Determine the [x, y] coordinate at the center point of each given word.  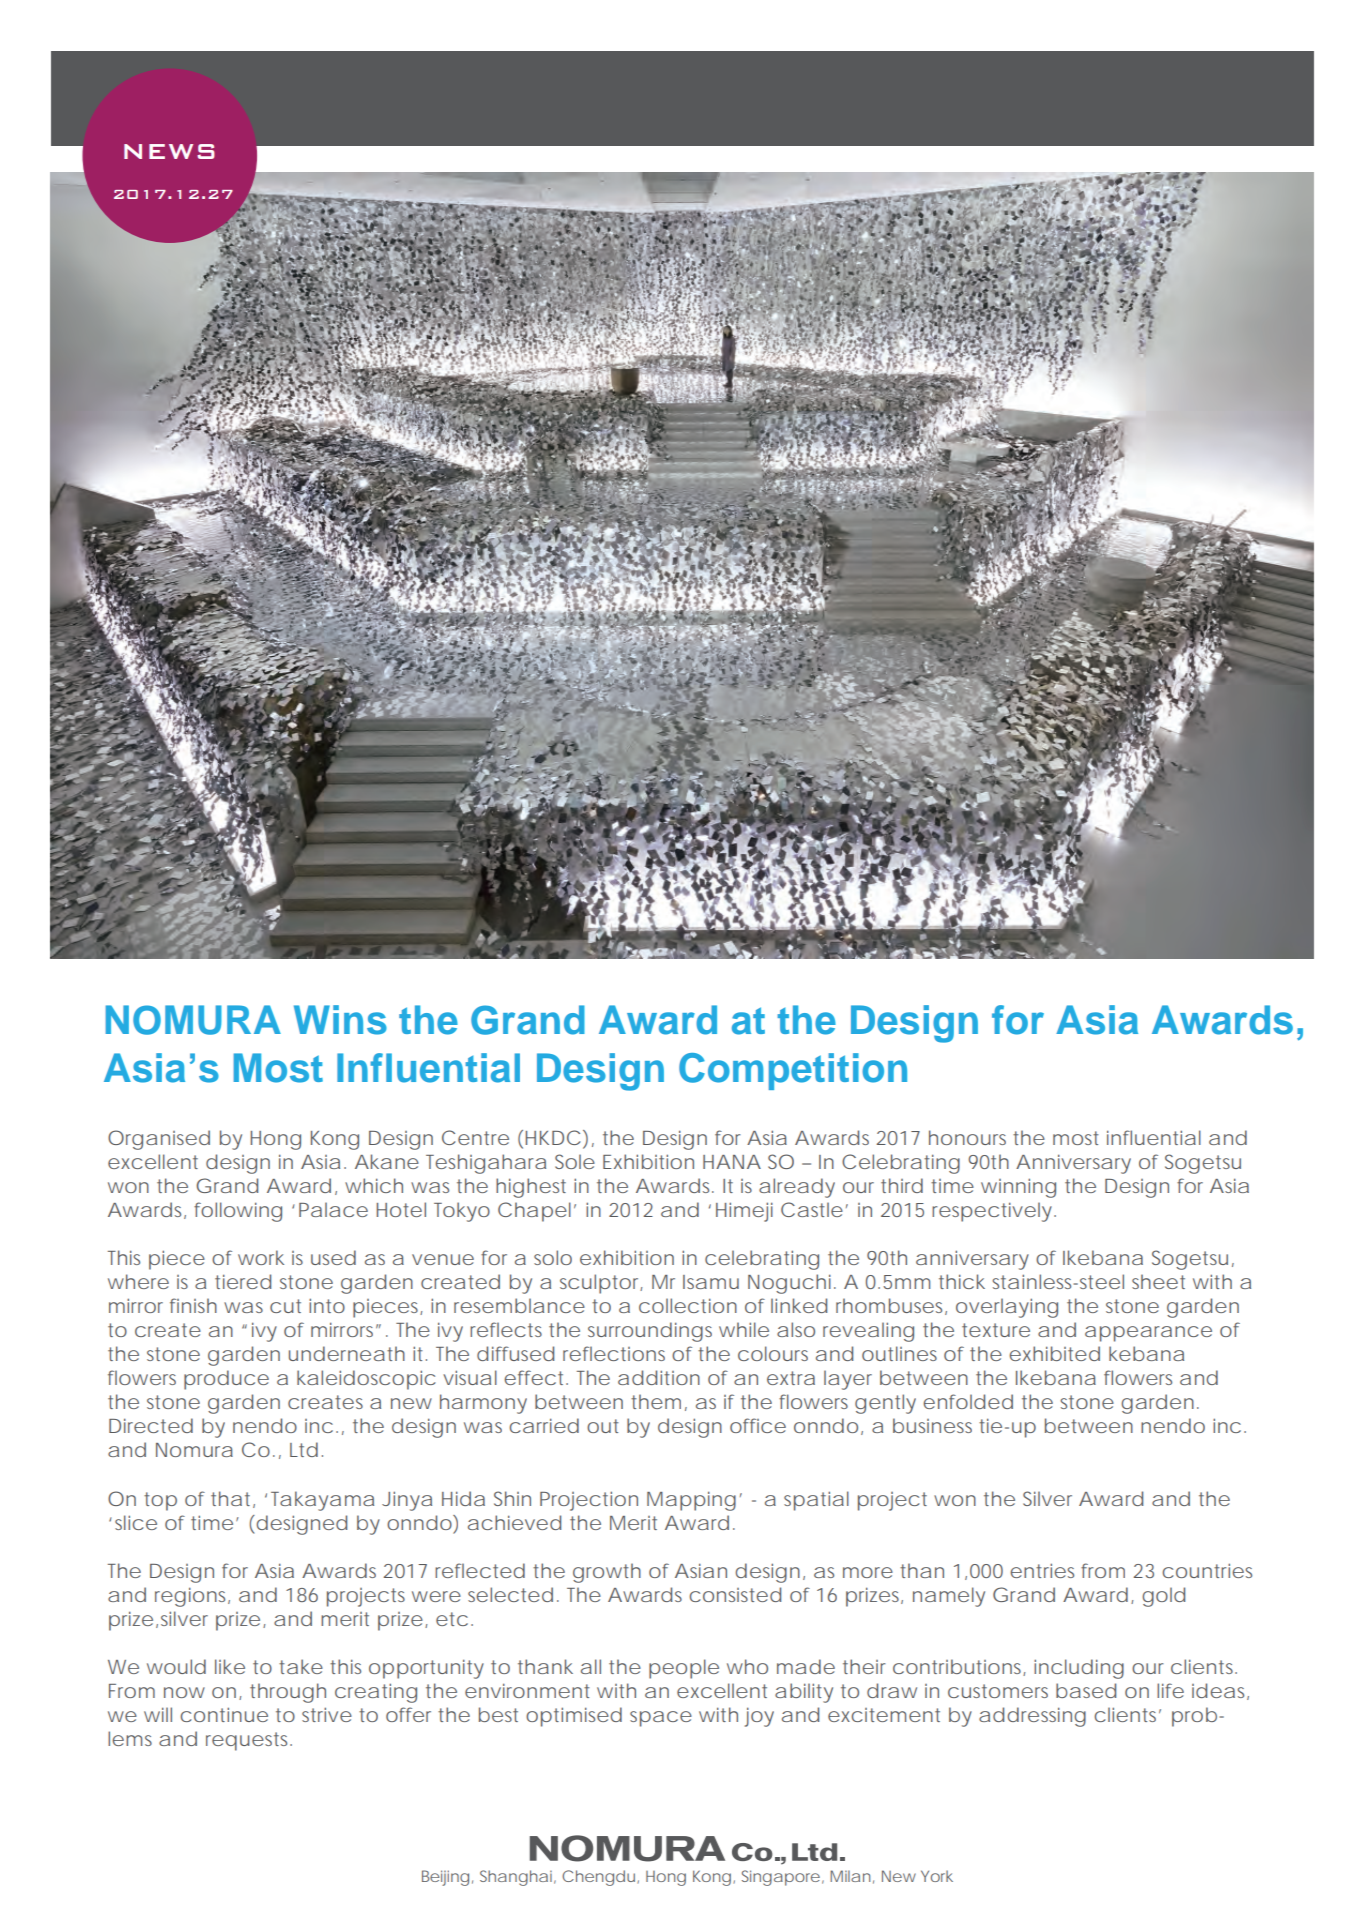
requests [249, 1741]
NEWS [169, 151]
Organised [159, 1140]
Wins [340, 1020]
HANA [732, 1162]
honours [967, 1137]
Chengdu [598, 1878]
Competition [793, 1071]
